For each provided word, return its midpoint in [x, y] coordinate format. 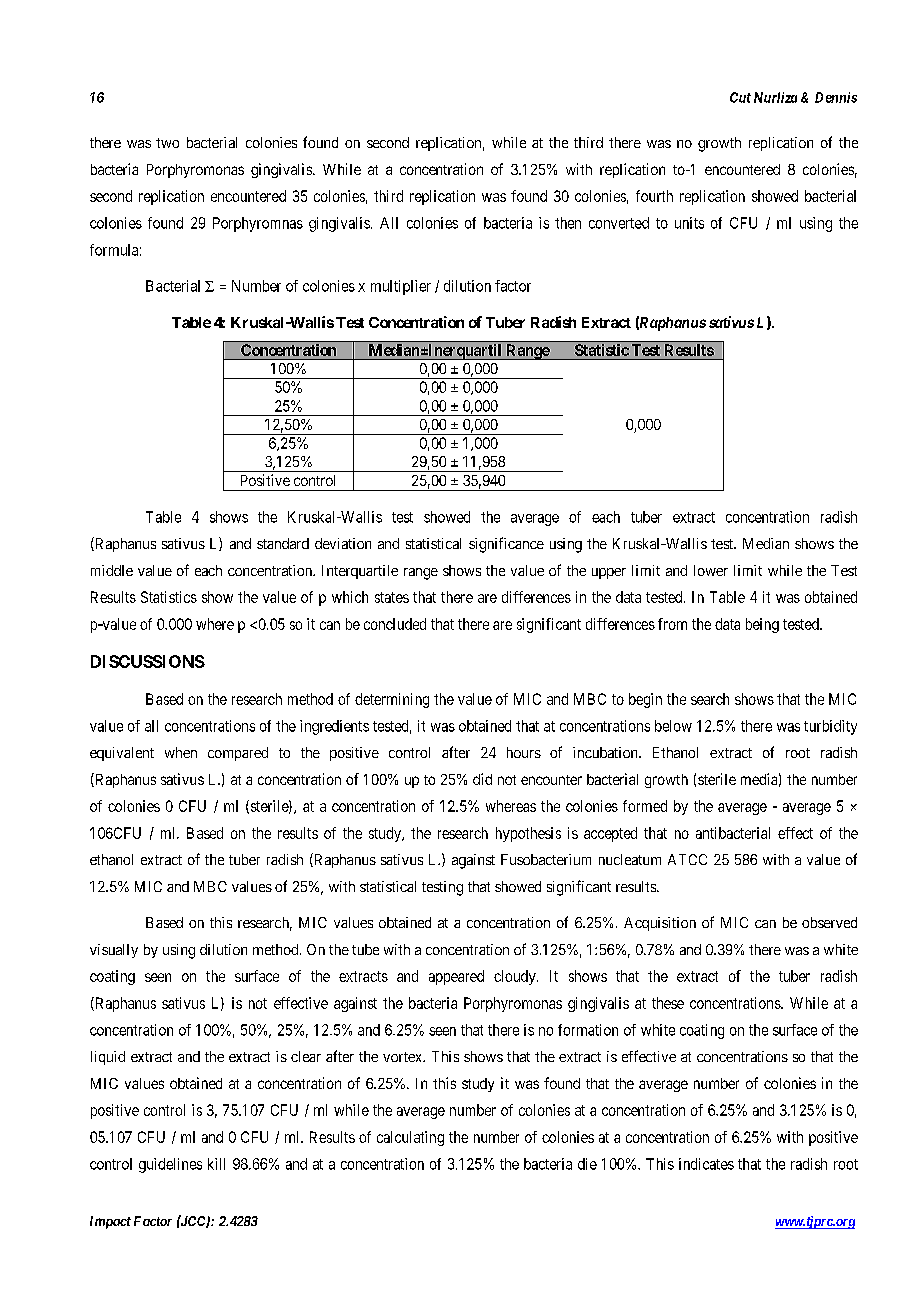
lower [711, 570]
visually [114, 951]
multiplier [401, 287]
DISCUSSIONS [148, 661]
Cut [740, 97]
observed [829, 922]
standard [283, 543]
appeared [456, 977]
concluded [395, 624]
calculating [410, 1138]
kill [216, 1164]
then [568, 223]
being [762, 625]
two [167, 143]
